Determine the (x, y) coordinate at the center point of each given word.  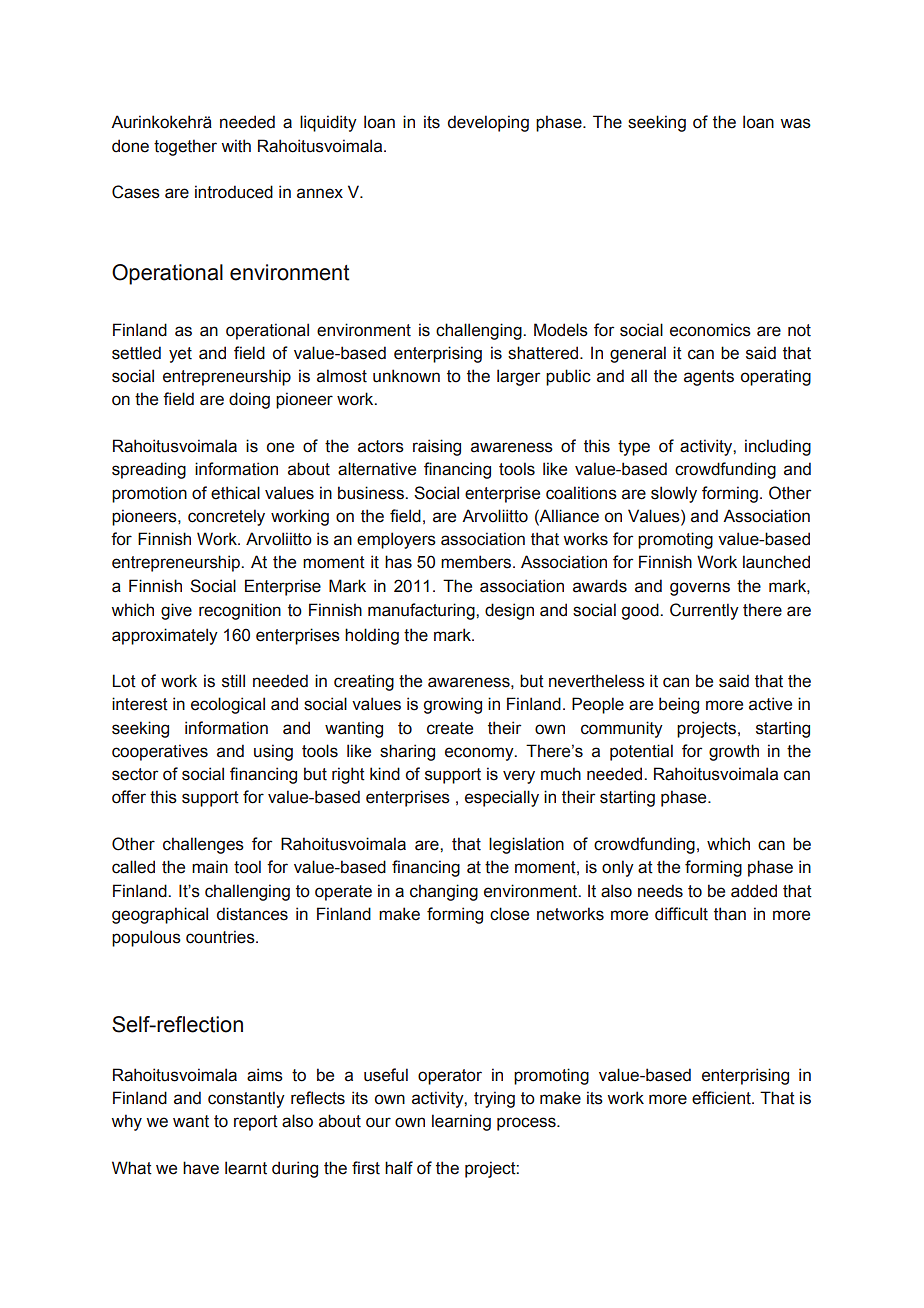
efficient (722, 1098)
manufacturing (422, 611)
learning (461, 1122)
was (795, 123)
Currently (704, 611)
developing (488, 123)
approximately (165, 636)
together (185, 147)
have (201, 1168)
